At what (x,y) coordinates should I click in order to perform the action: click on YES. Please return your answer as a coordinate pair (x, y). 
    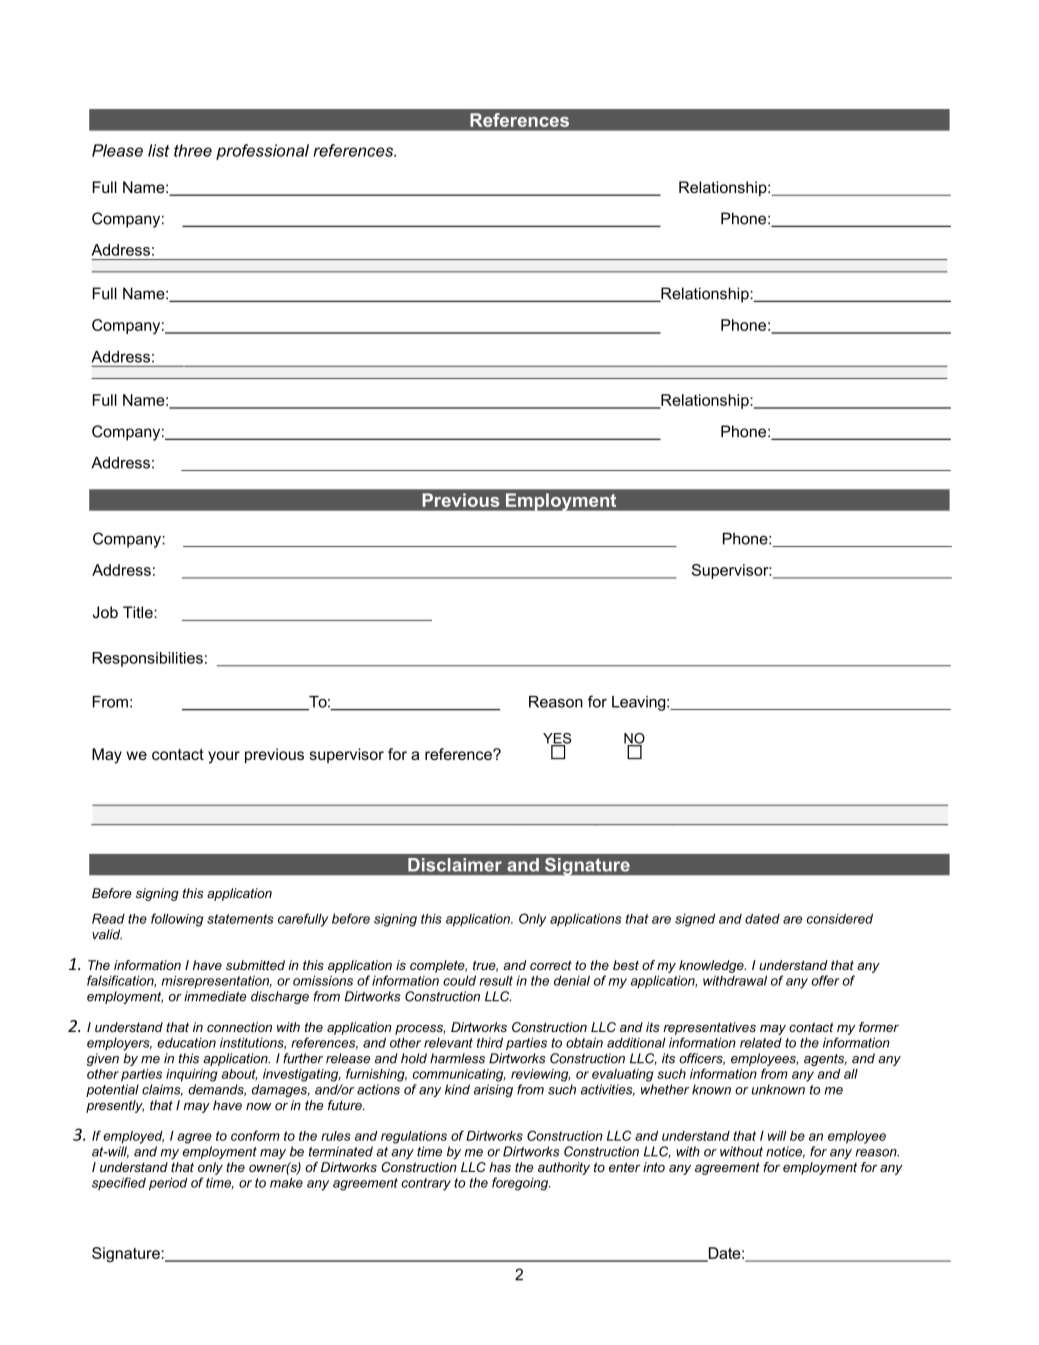
    Looking at the image, I should click on (557, 739).
